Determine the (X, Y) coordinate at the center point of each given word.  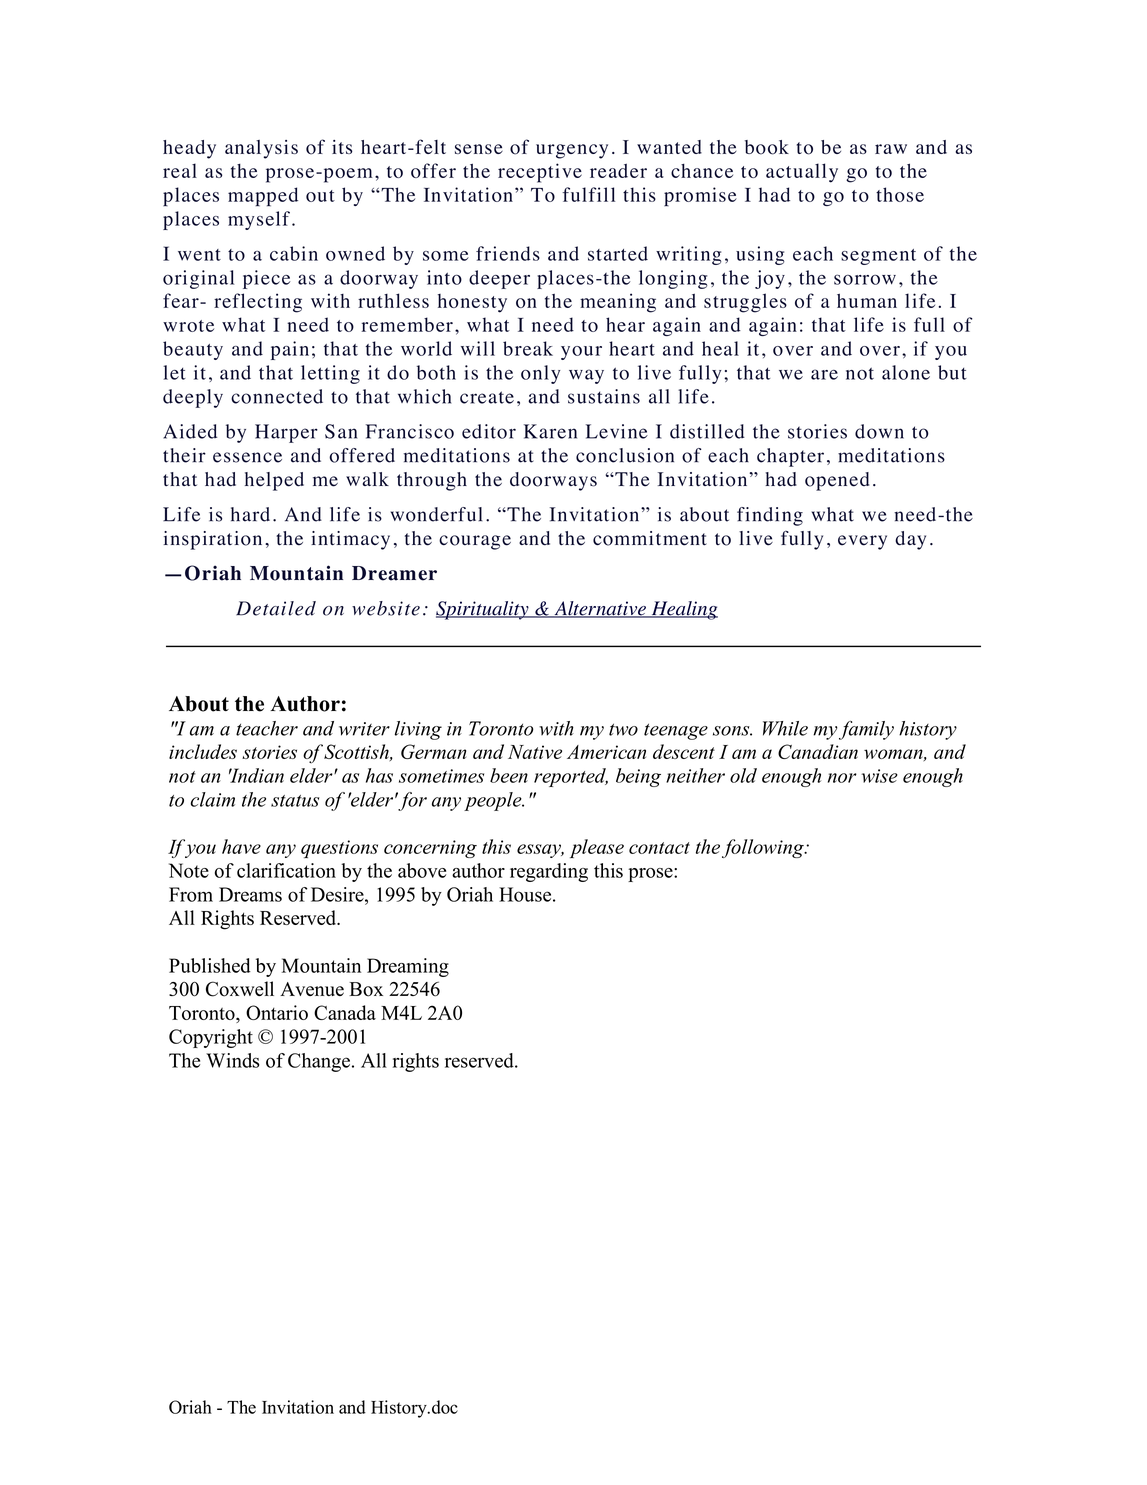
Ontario (277, 1012)
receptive (540, 173)
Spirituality (483, 610)
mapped (263, 197)
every (862, 542)
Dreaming (408, 967)
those (900, 194)
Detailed (276, 608)
